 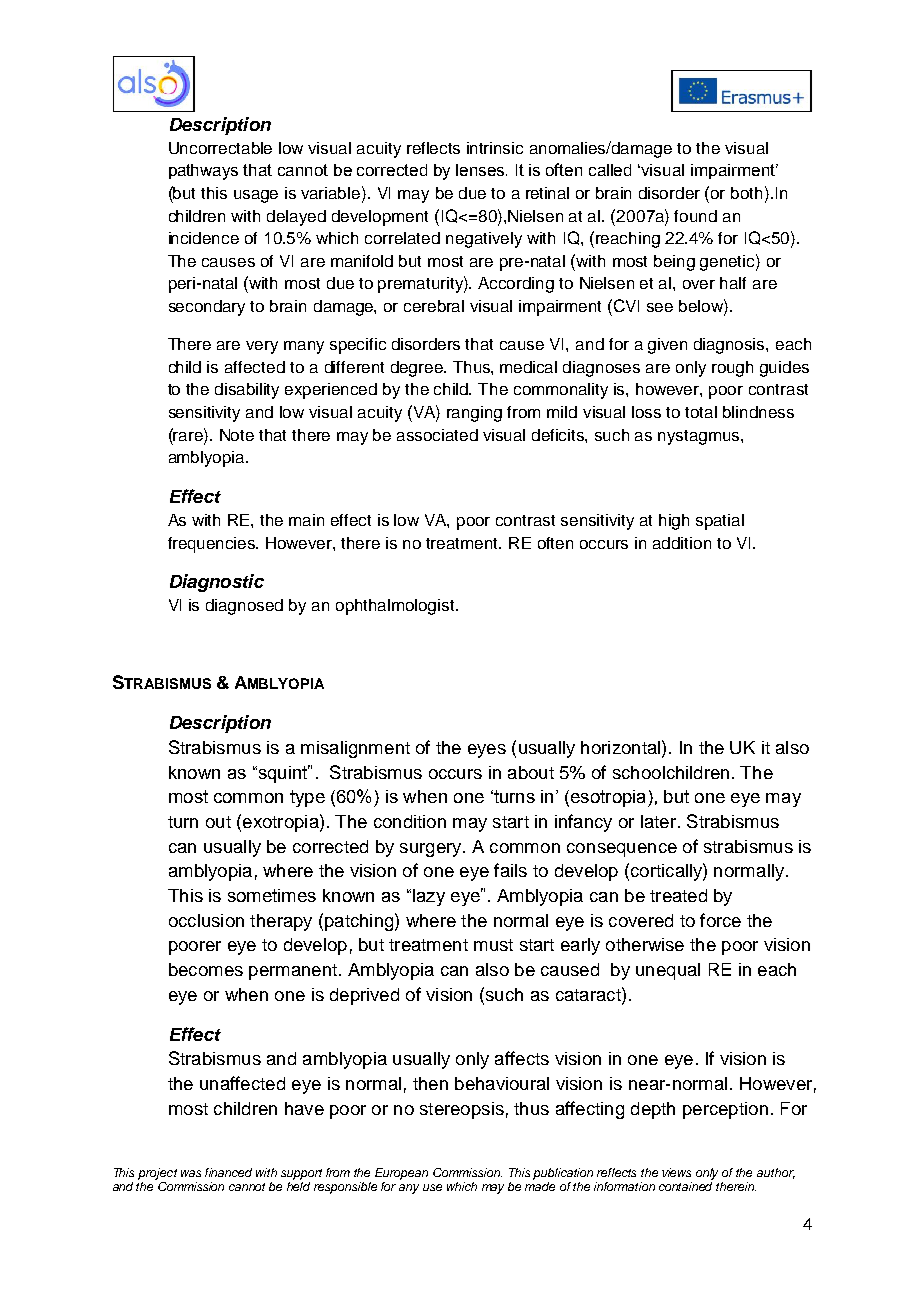 I want to click on found, so click(x=695, y=216).
